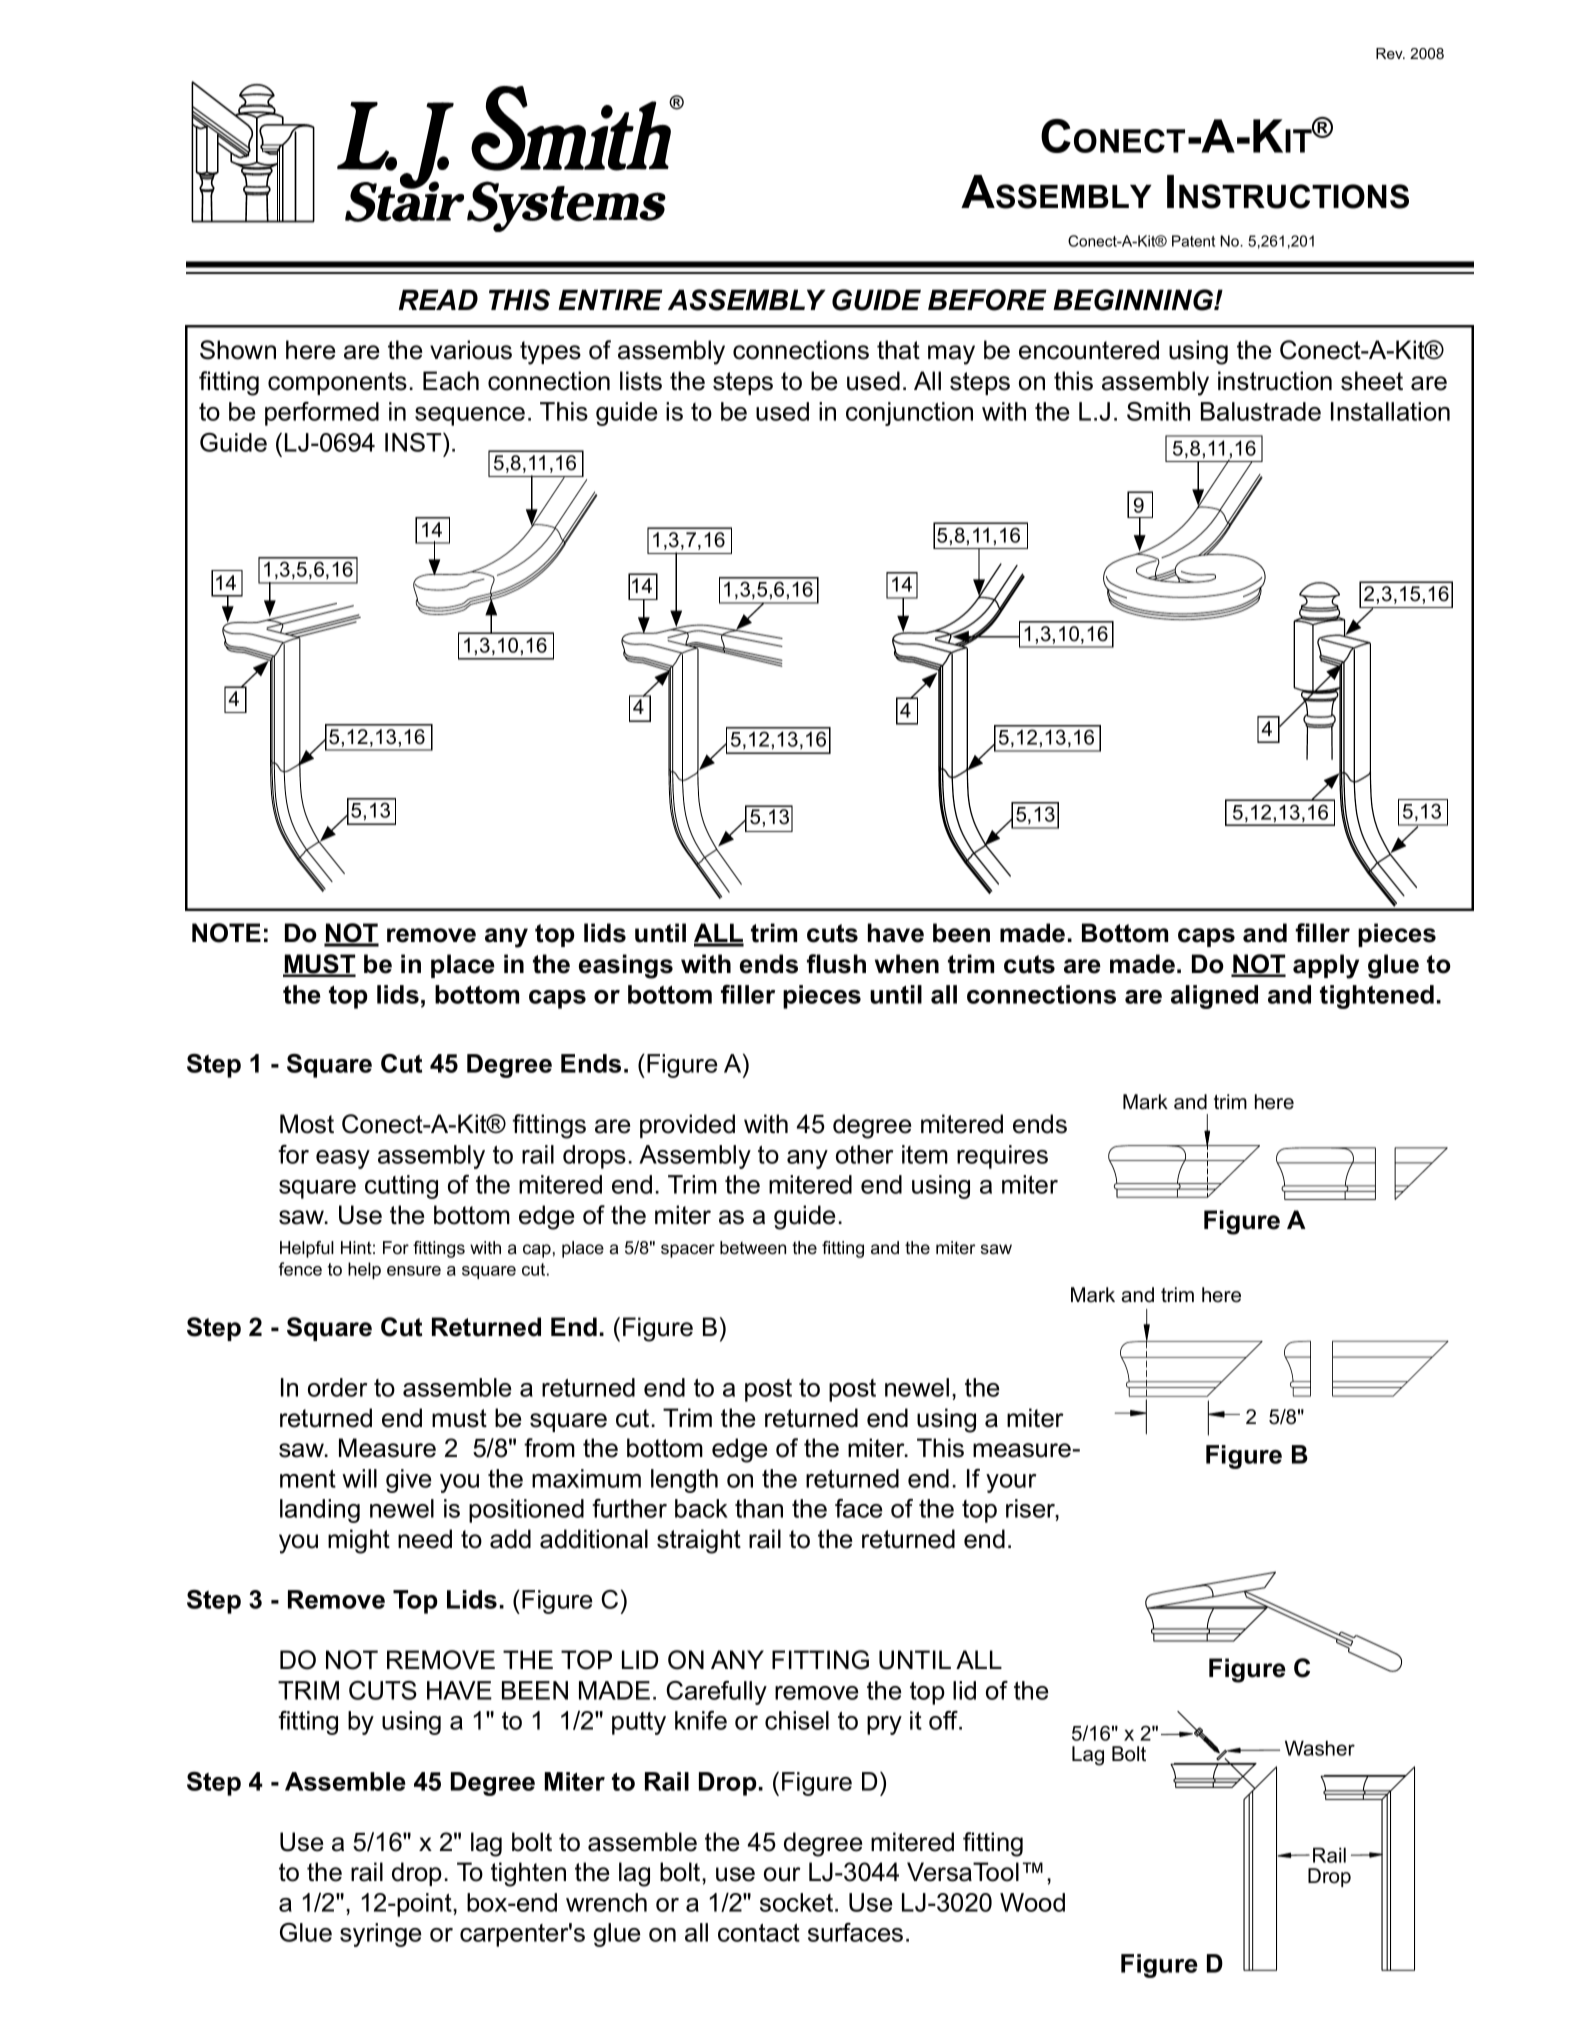 Image resolution: width=1571 pixels, height=2033 pixels. Describe the element at coordinates (1390, 53) in the page. I see `Rev` at that location.
